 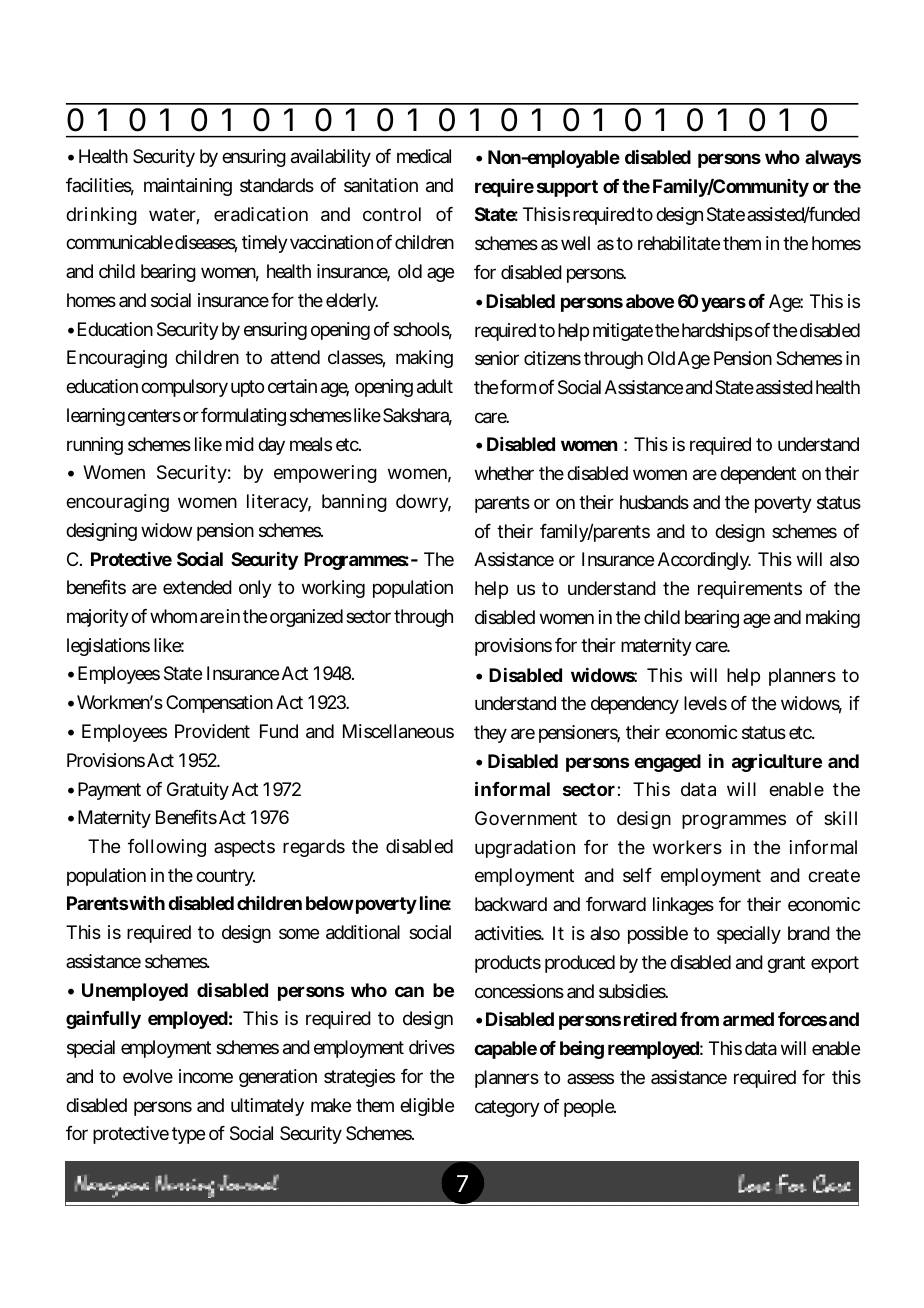 I want to click on Accordingly, so click(x=704, y=561).
